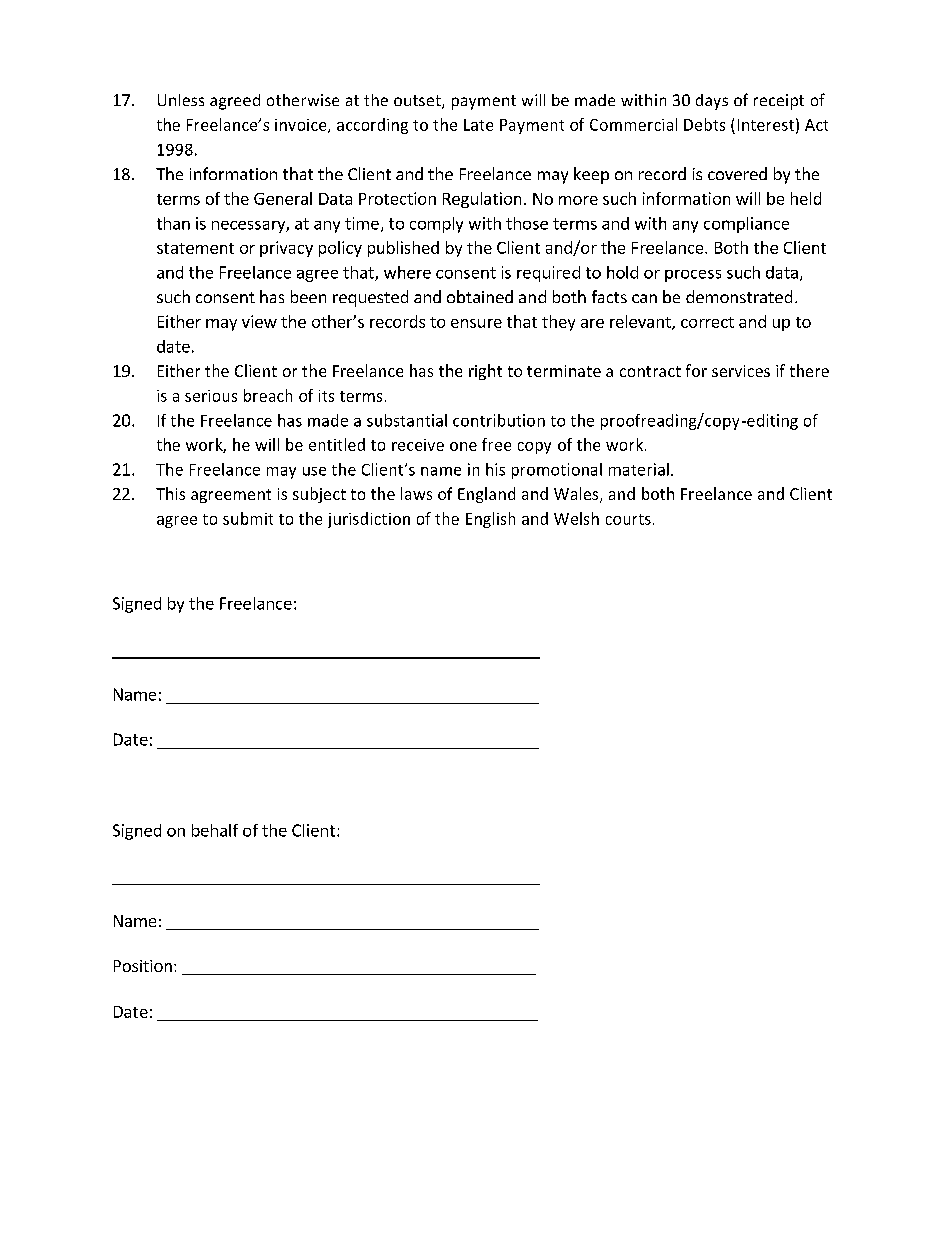 The width and height of the screenshot is (952, 1233). What do you see at coordinates (143, 966) in the screenshot?
I see `Position` at bounding box center [143, 966].
